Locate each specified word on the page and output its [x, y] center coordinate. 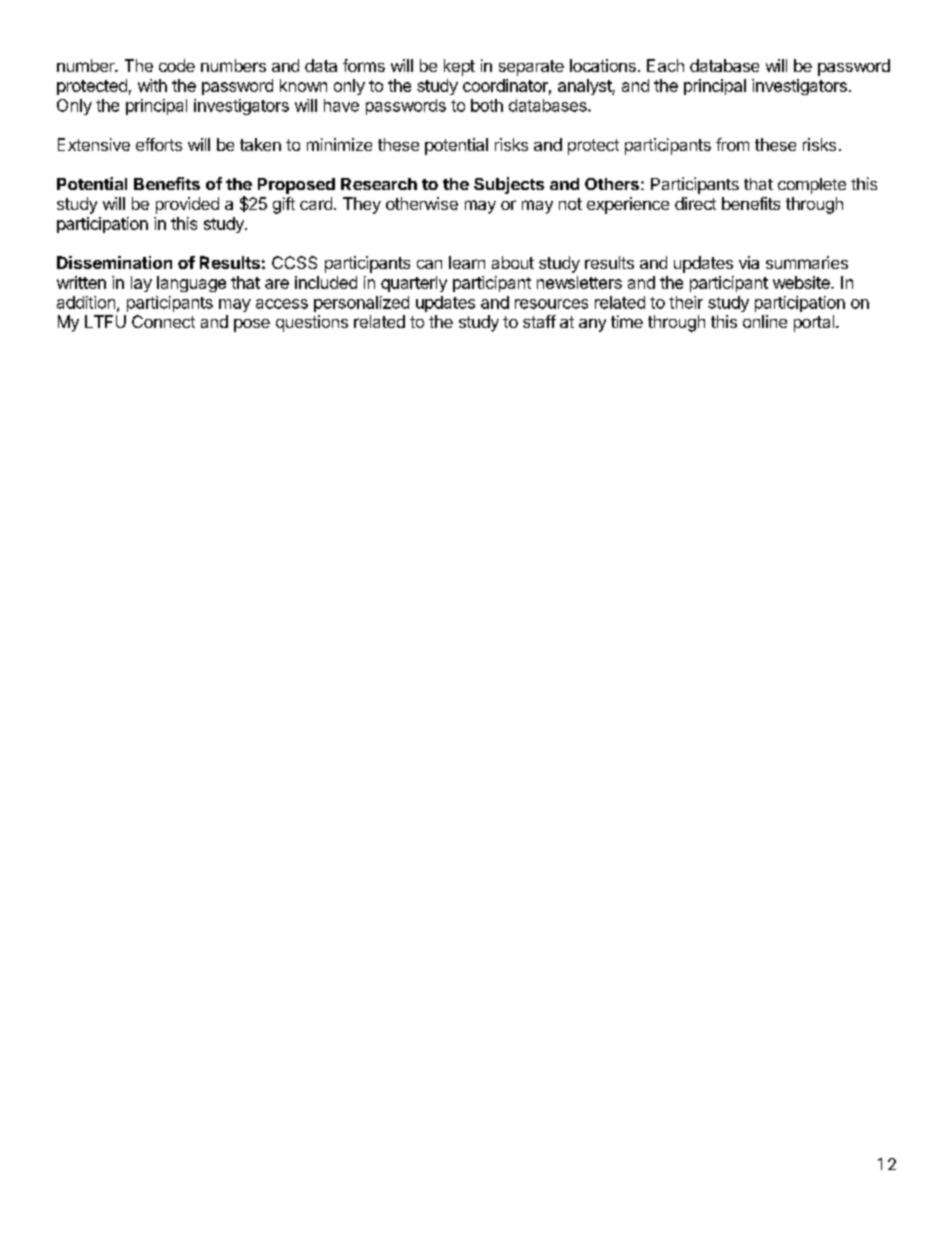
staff [539, 321]
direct [695, 203]
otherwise [422, 203]
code [177, 65]
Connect [163, 321]
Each [665, 65]
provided [187, 205]
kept [459, 67]
